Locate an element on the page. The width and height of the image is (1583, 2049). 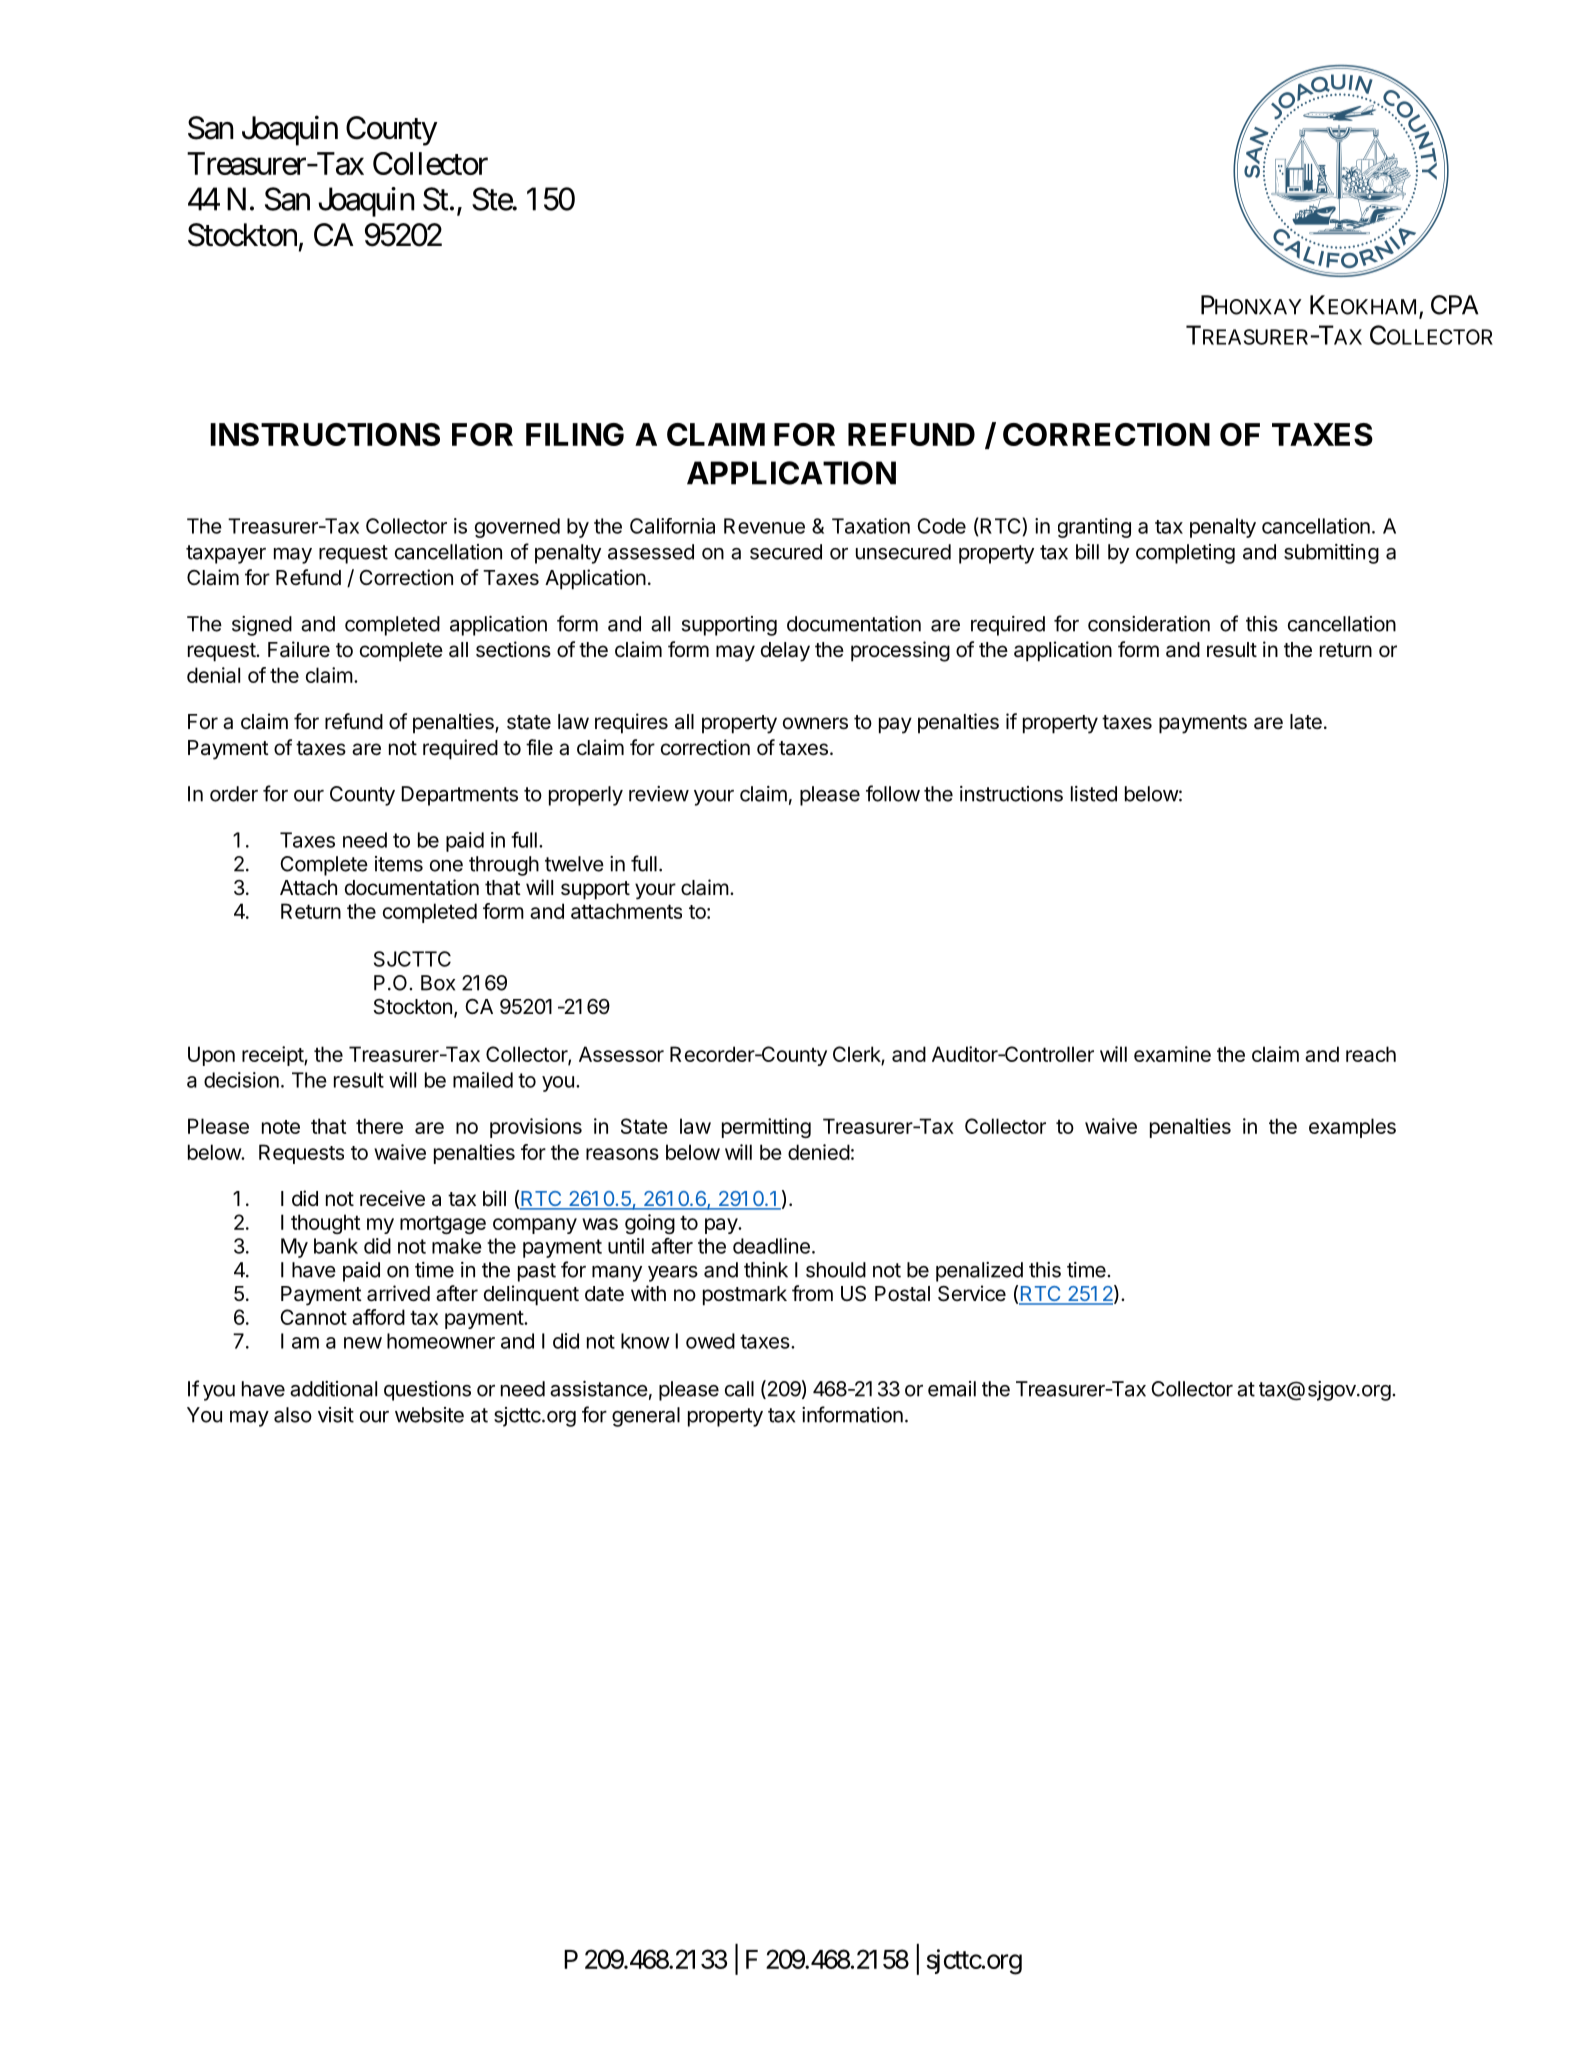
Taxation is located at coordinates (871, 526).
